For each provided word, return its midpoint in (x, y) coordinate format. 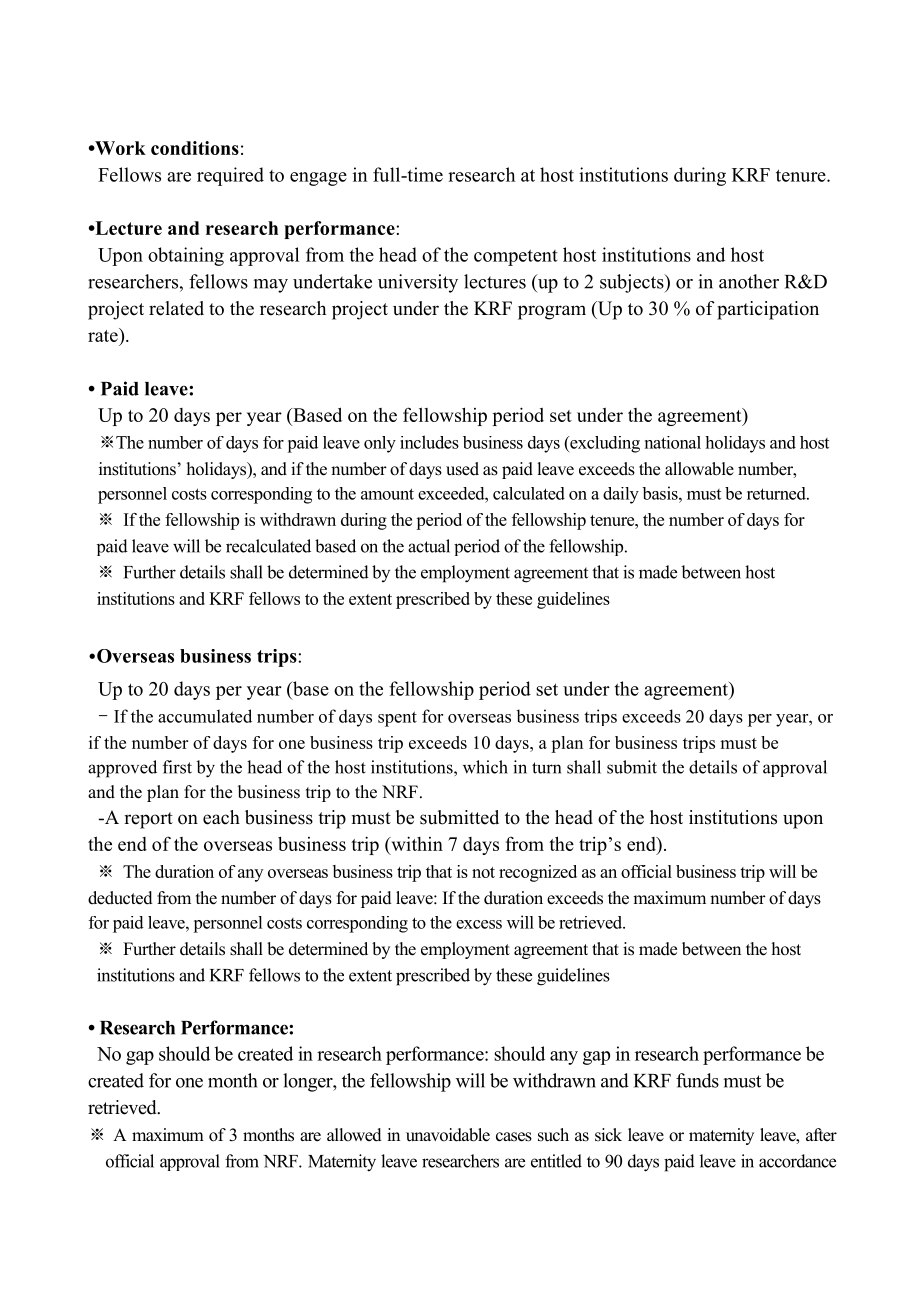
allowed (354, 1135)
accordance (797, 1161)
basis (661, 493)
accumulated (205, 716)
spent (397, 719)
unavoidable (448, 1135)
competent (516, 257)
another (749, 281)
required (230, 176)
